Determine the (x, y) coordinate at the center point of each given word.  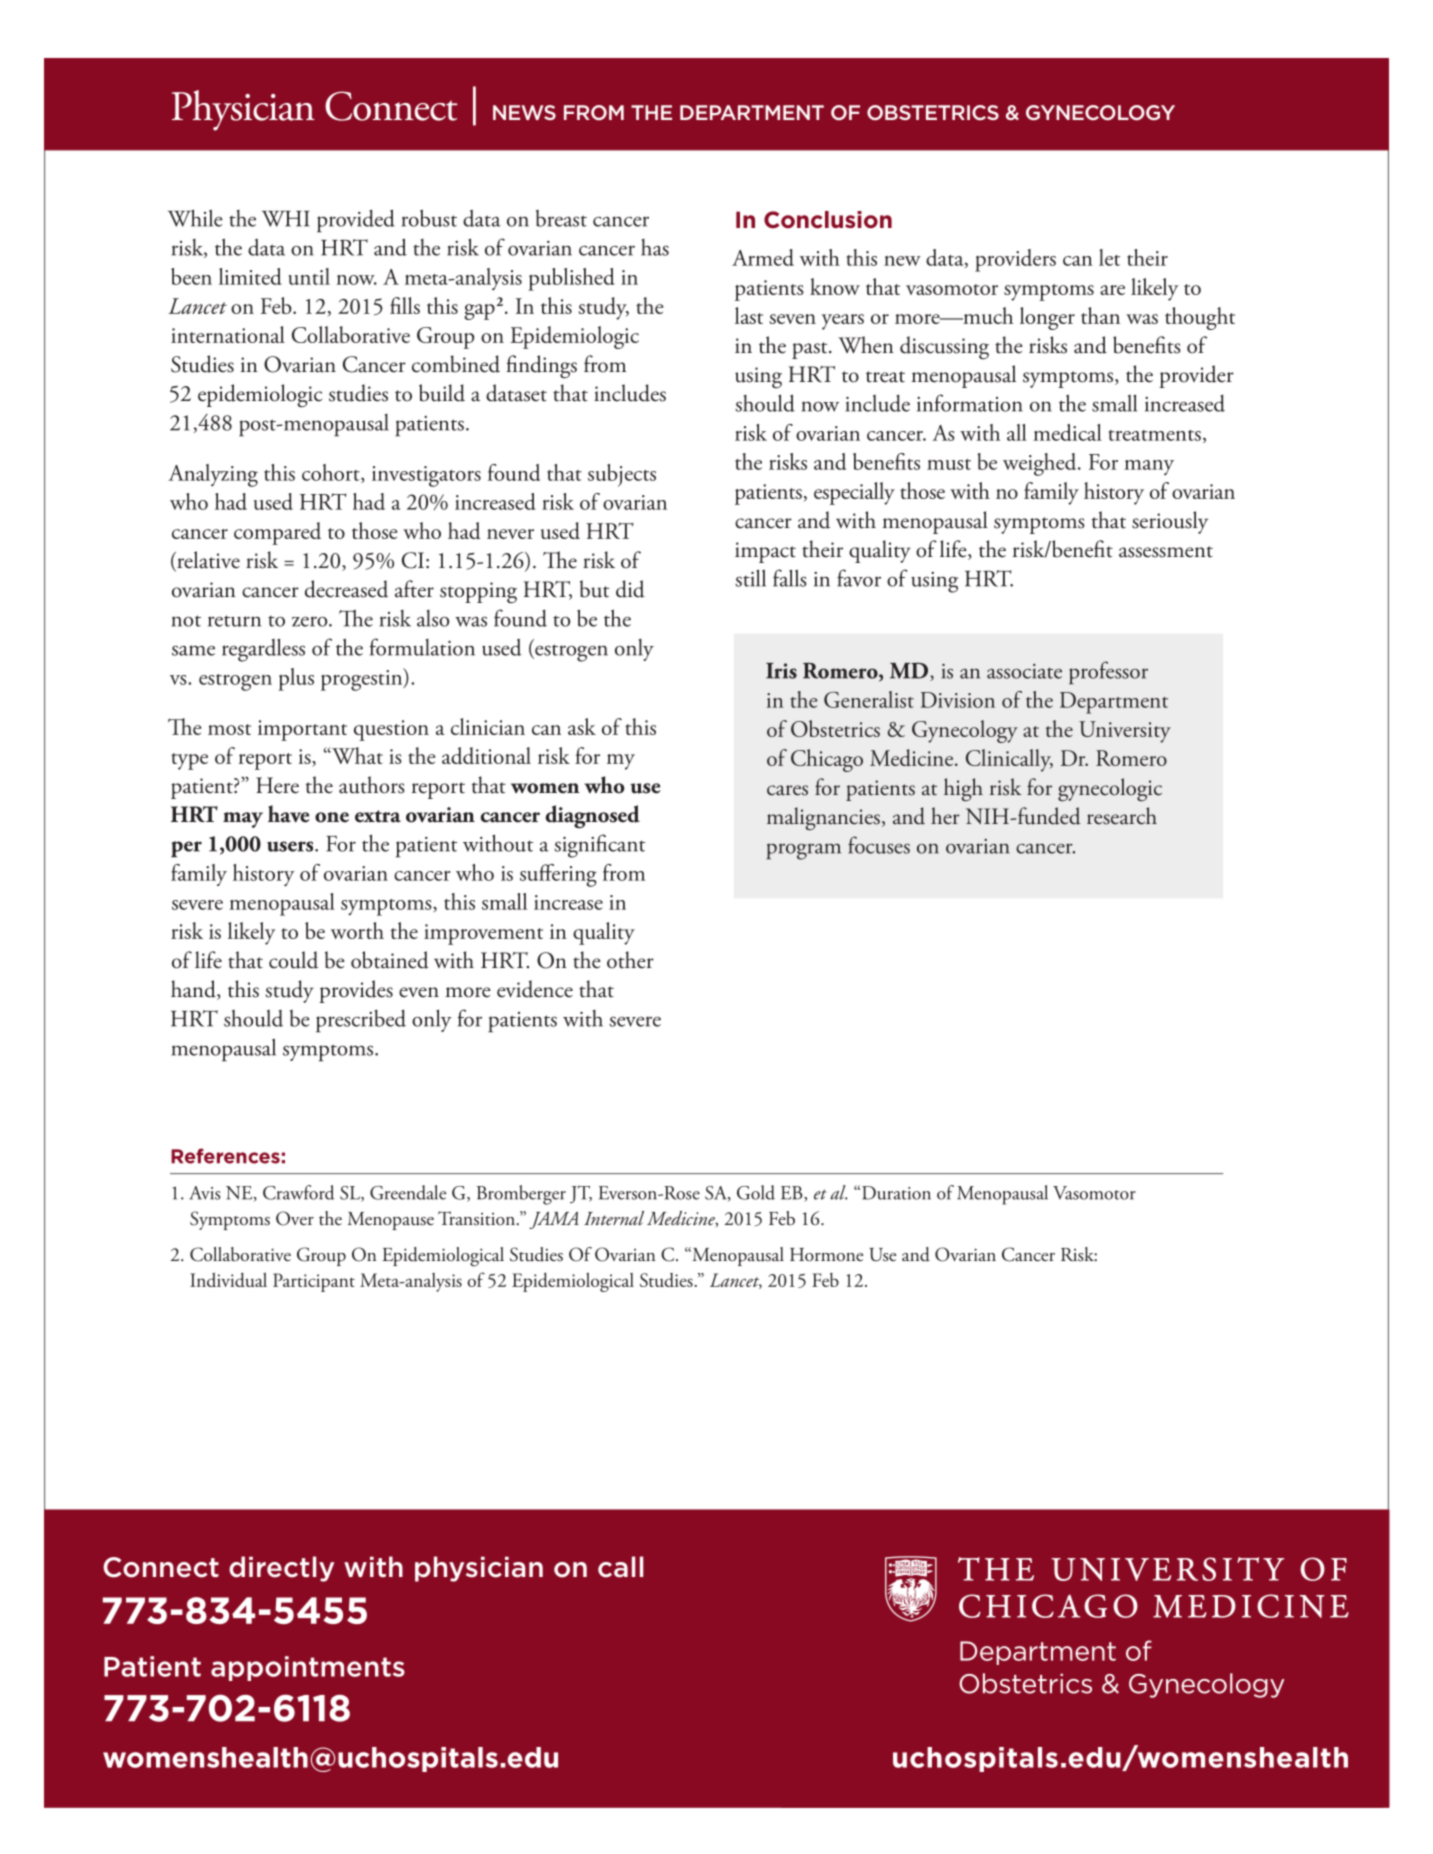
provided (356, 221)
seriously (1170, 522)
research (1122, 816)
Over (295, 1218)
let (1109, 257)
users (291, 846)
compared (277, 533)
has (655, 247)
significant (599, 846)
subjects (622, 475)
